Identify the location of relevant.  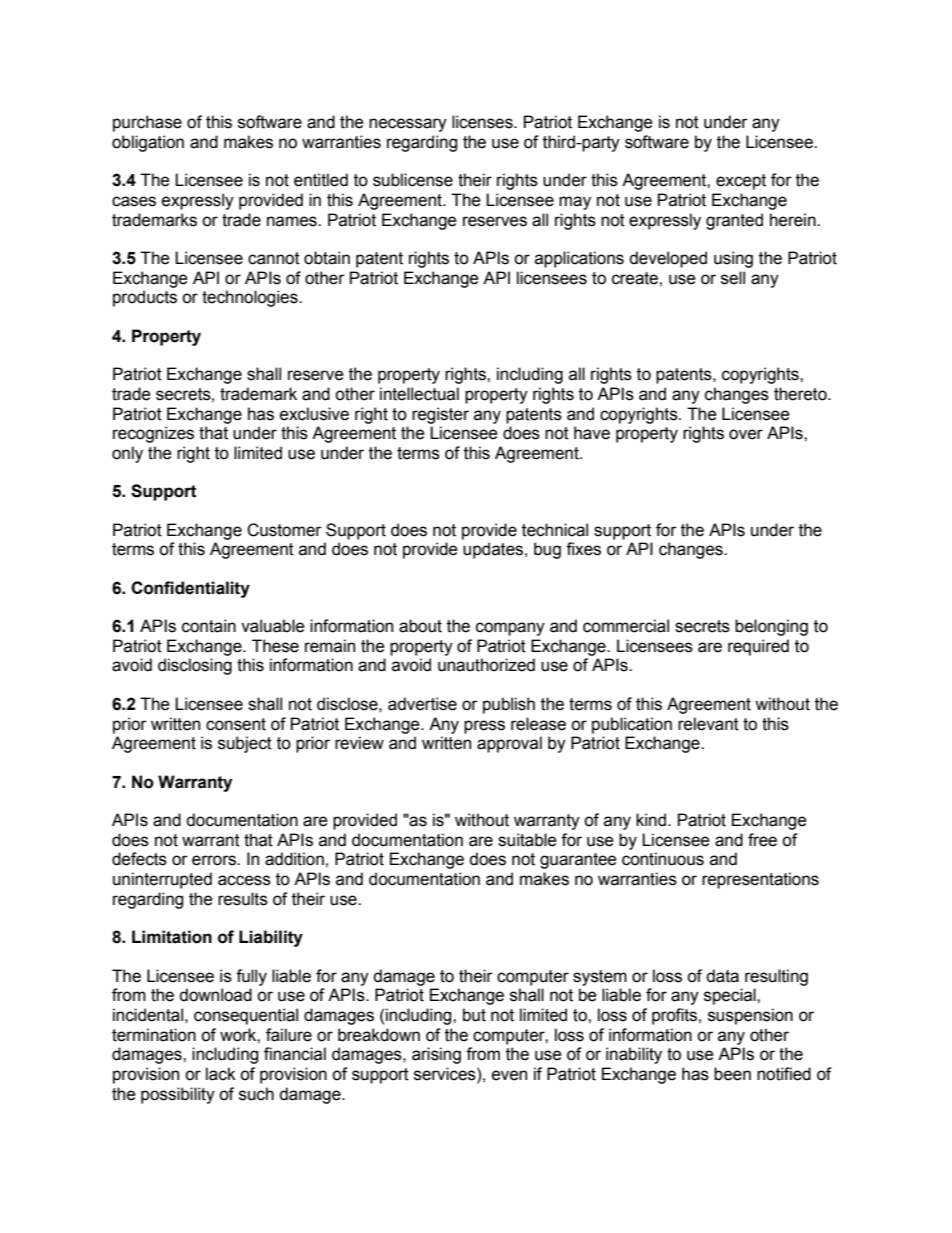
(708, 724).
